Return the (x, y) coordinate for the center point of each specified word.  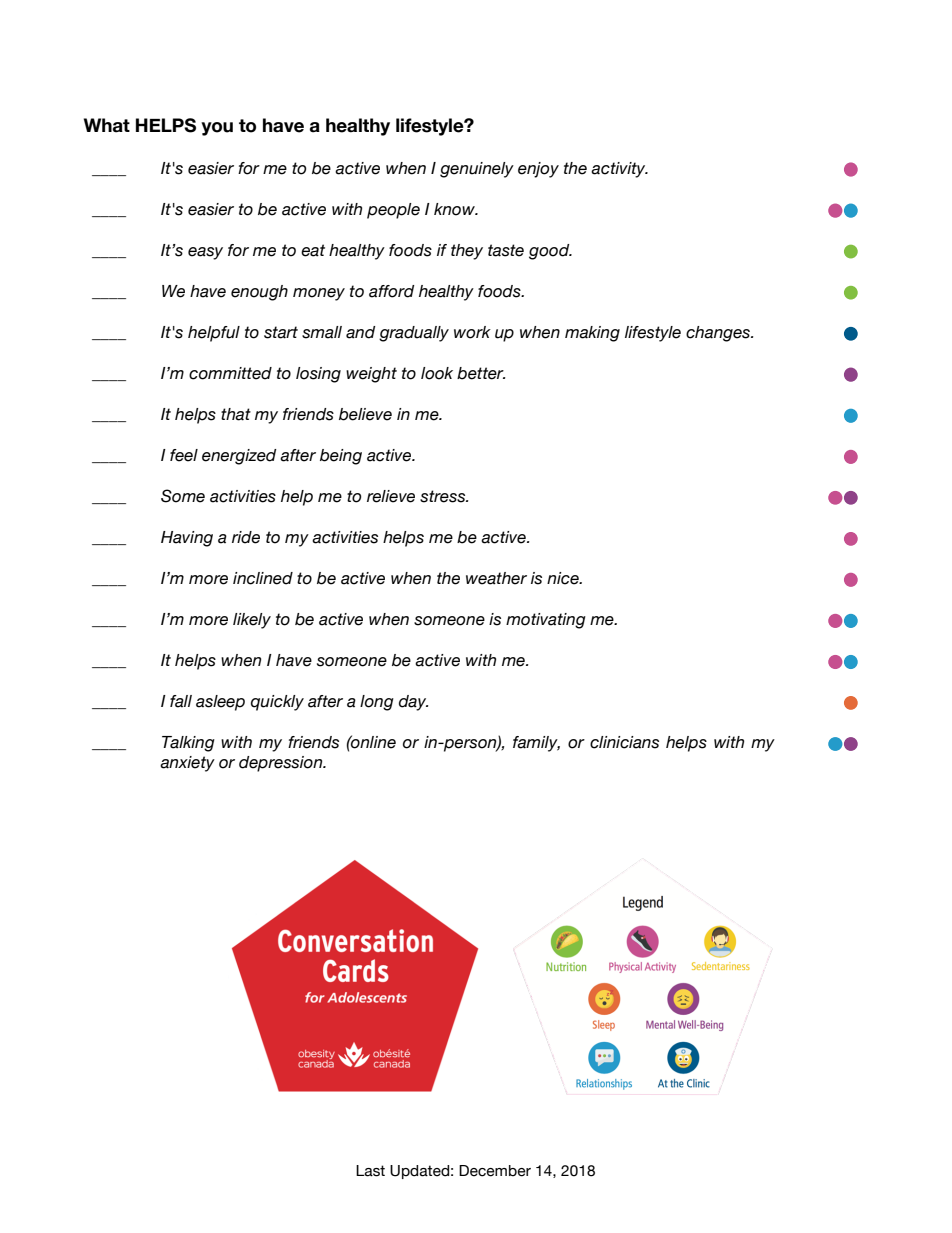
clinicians (624, 742)
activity (619, 170)
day (413, 703)
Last (370, 1171)
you (217, 129)
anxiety (187, 764)
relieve (391, 496)
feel (184, 455)
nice (564, 578)
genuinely (477, 170)
